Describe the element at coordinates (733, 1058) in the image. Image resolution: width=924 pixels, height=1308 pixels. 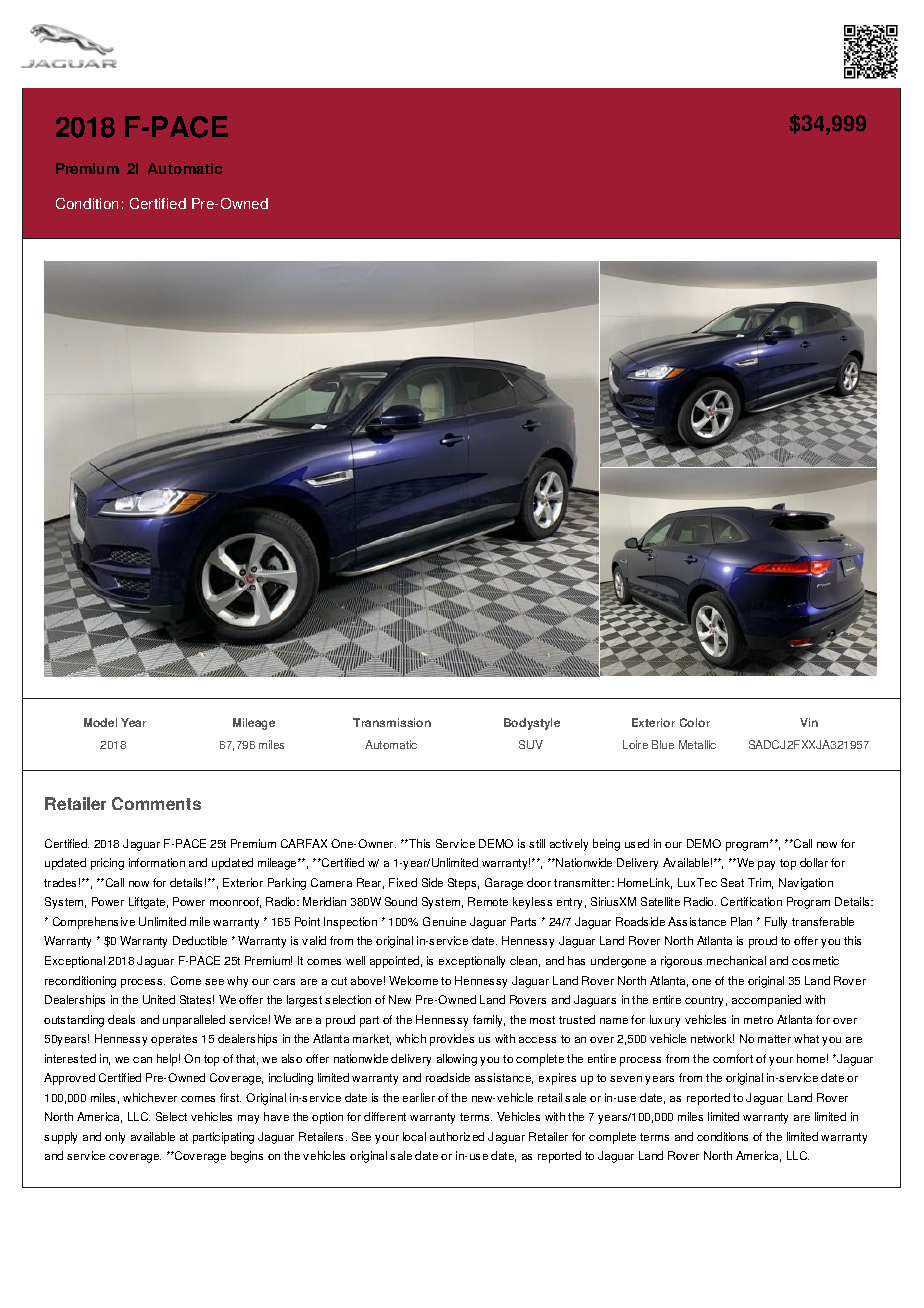
I see `comfort` at that location.
